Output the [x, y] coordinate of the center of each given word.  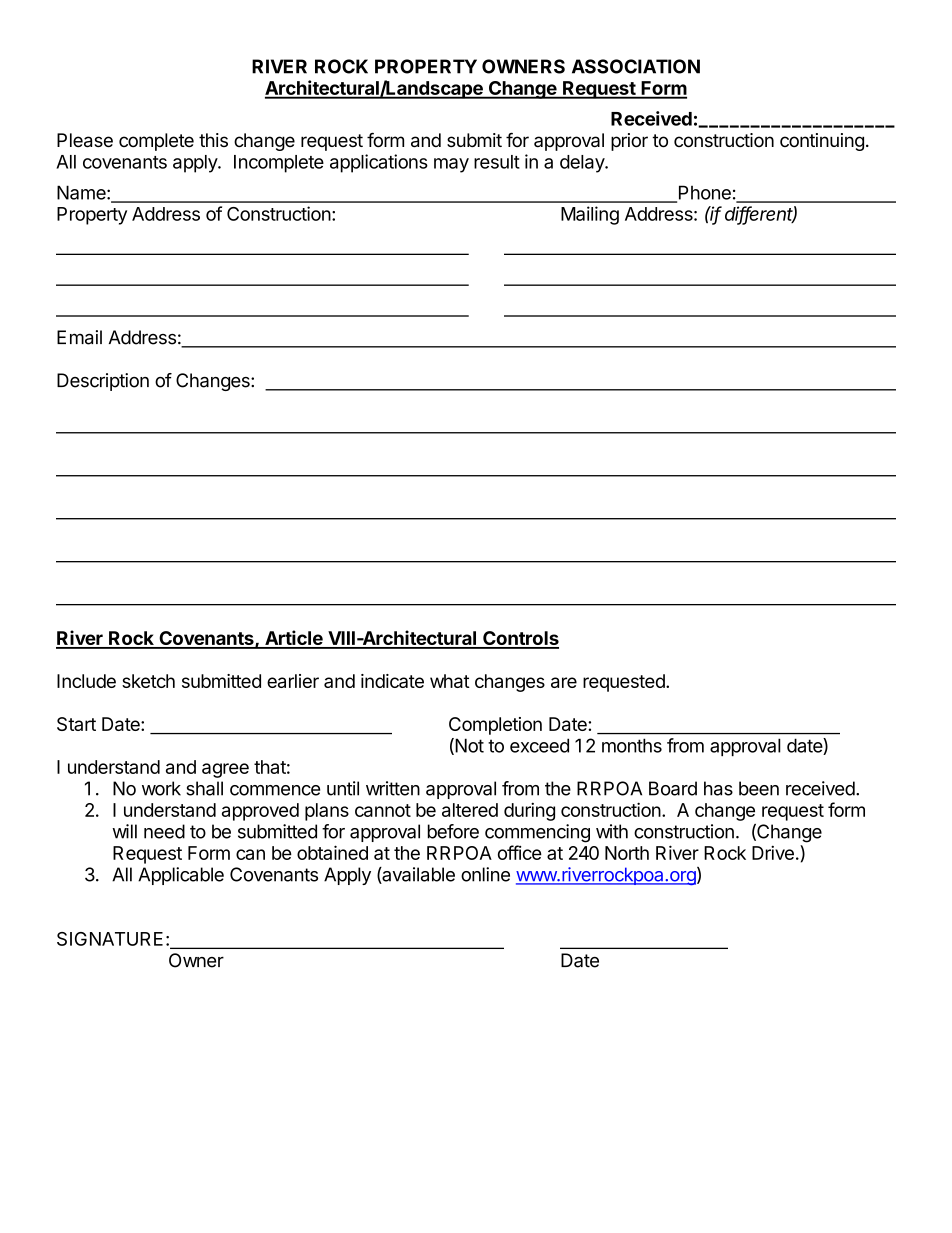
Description [103, 382]
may [451, 165]
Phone [703, 193]
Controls [520, 639]
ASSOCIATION [636, 66]
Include [86, 681]
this [213, 140]
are [564, 682]
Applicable [181, 876]
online [485, 874]
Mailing [590, 215]
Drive [773, 852]
